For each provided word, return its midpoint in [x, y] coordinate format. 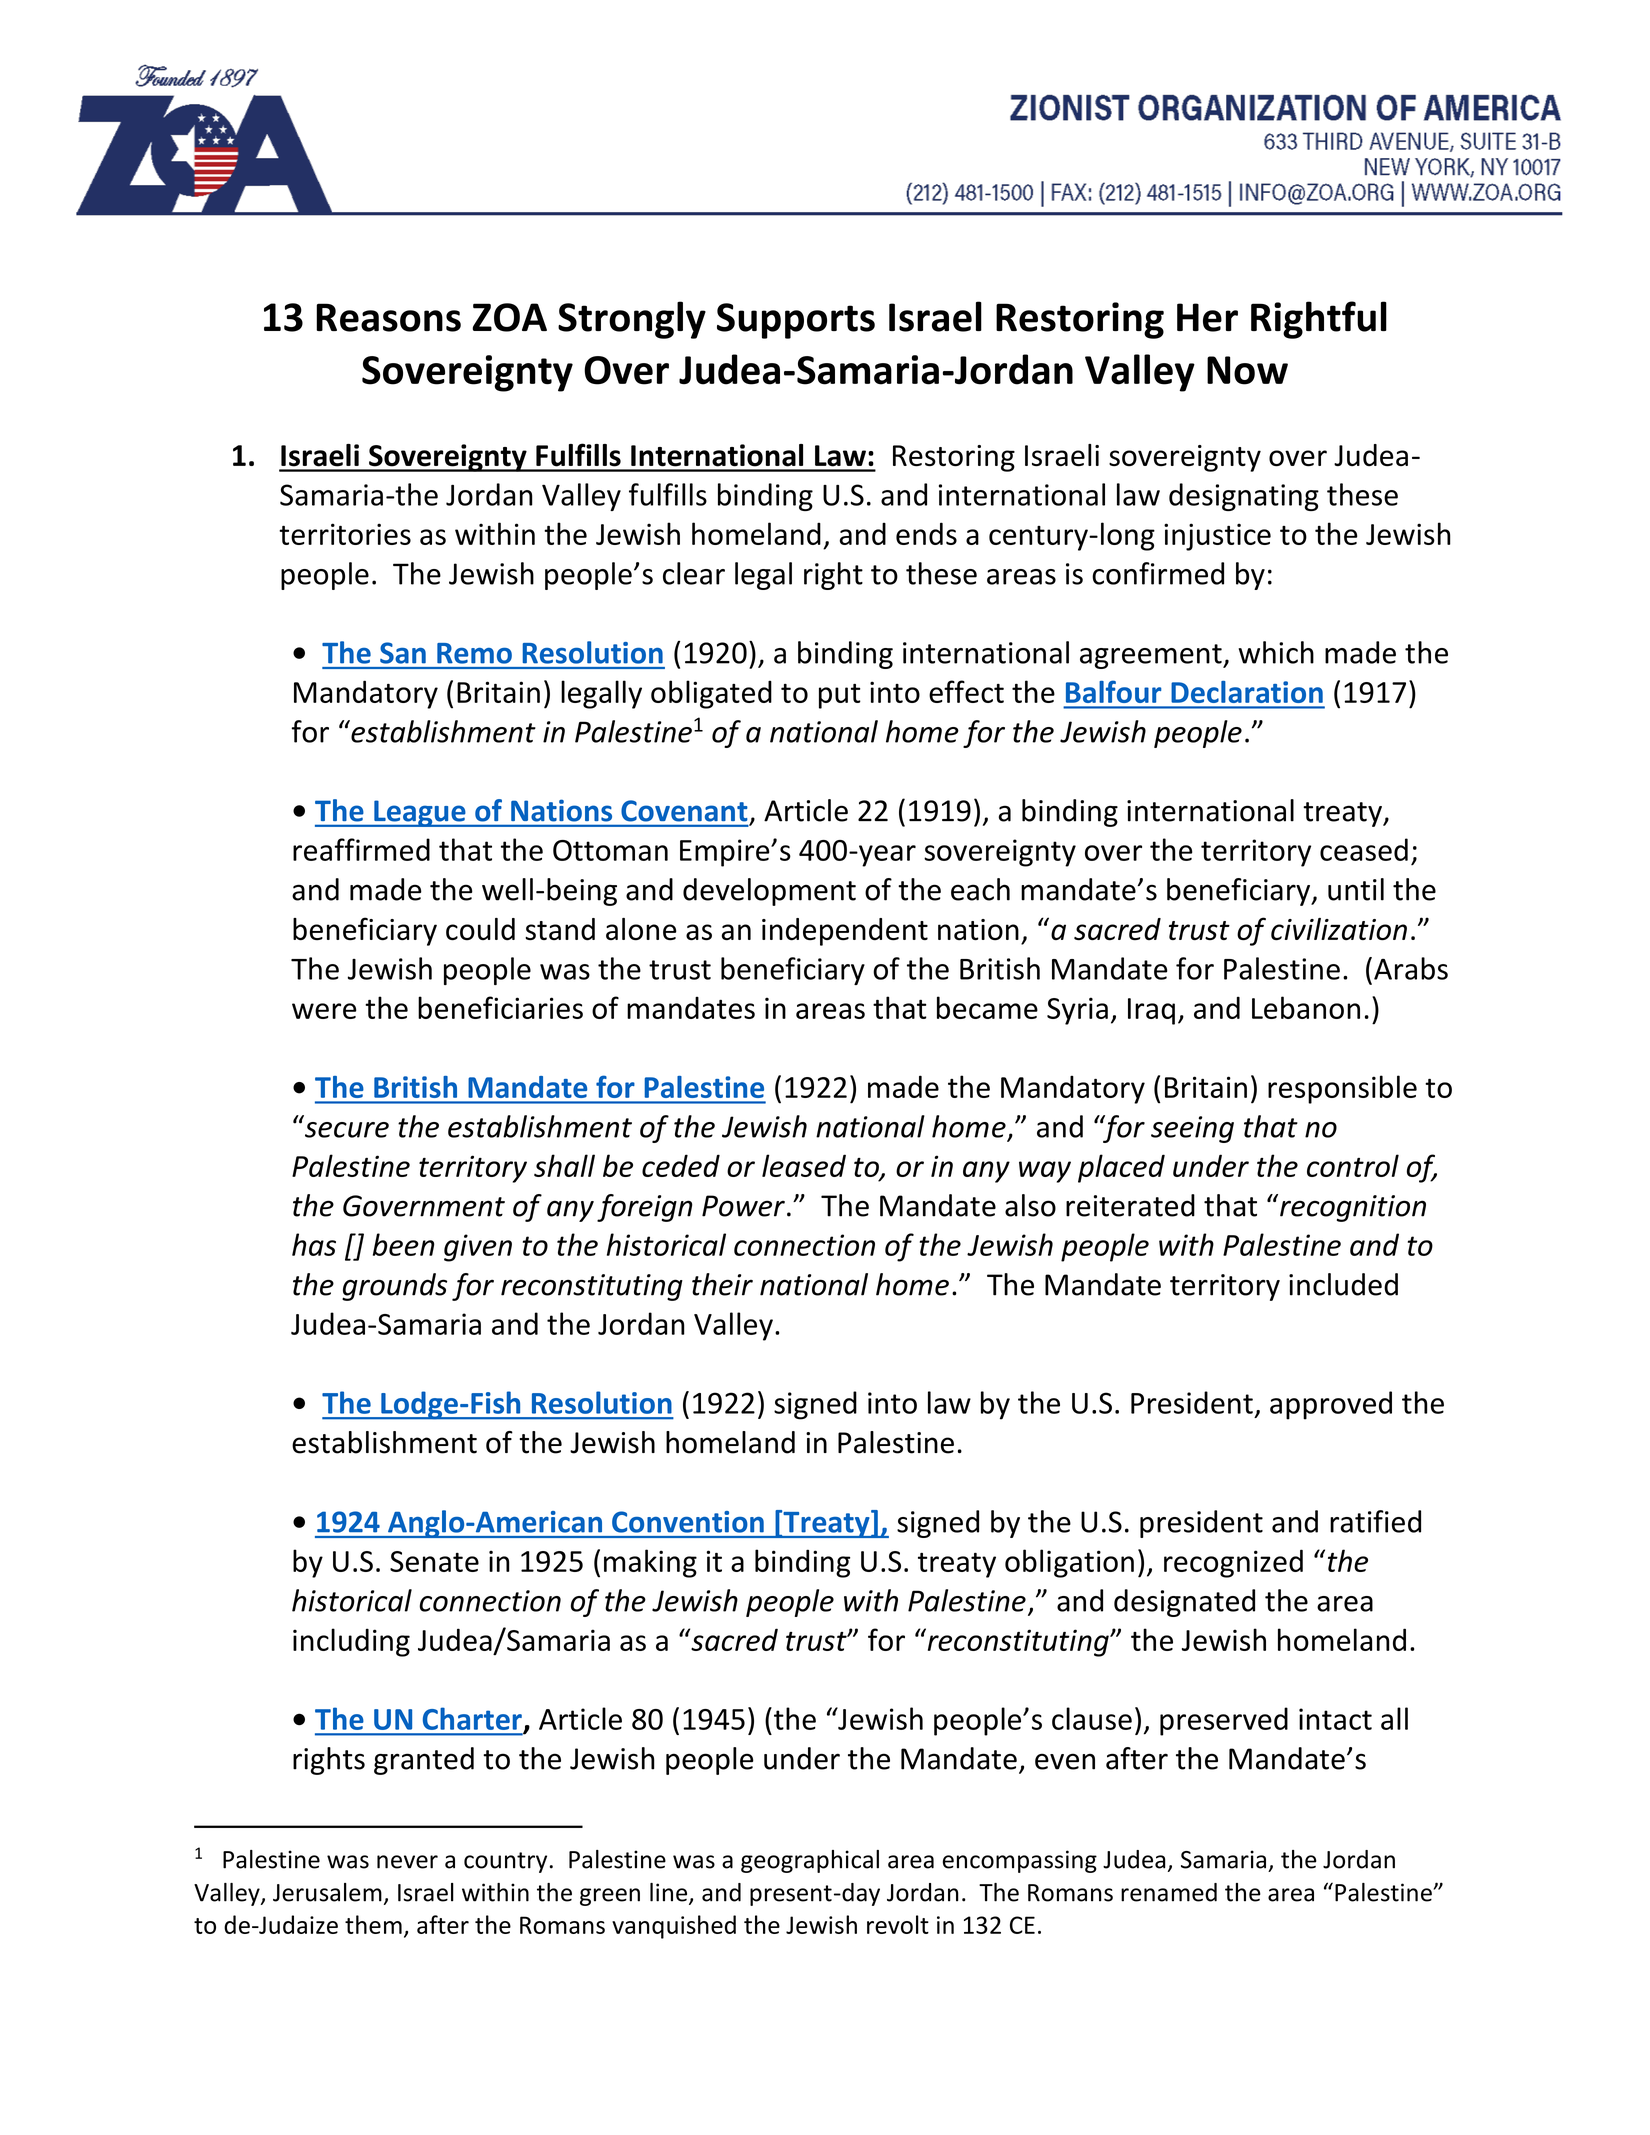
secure [345, 1128]
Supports [796, 321]
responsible [1342, 1089]
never [407, 1862]
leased [804, 1165]
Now [1247, 370]
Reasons [388, 317]
